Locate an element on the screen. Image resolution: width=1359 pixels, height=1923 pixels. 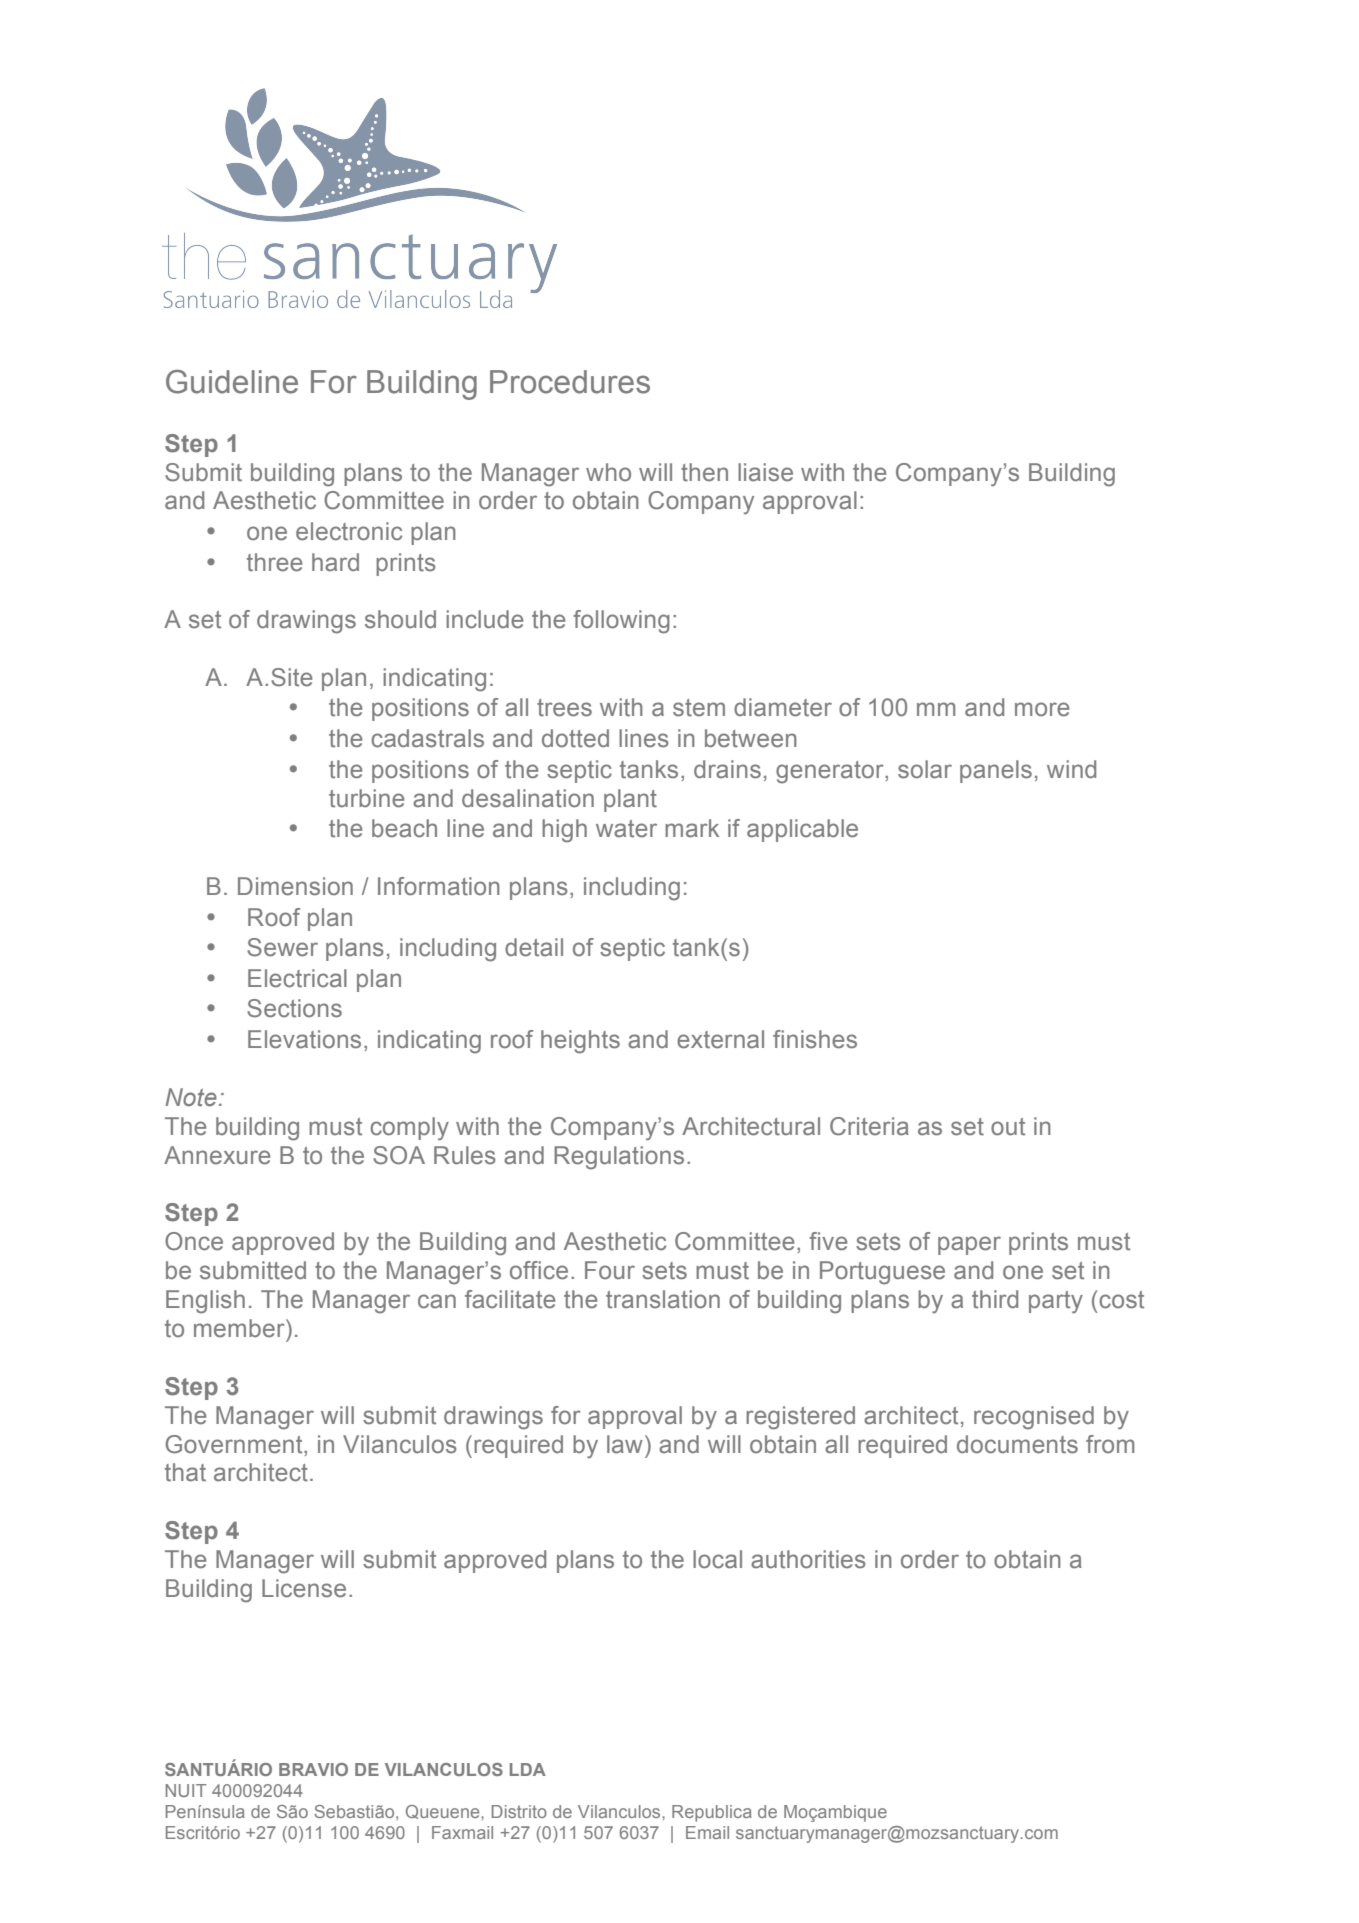
liaise is located at coordinates (765, 472).
